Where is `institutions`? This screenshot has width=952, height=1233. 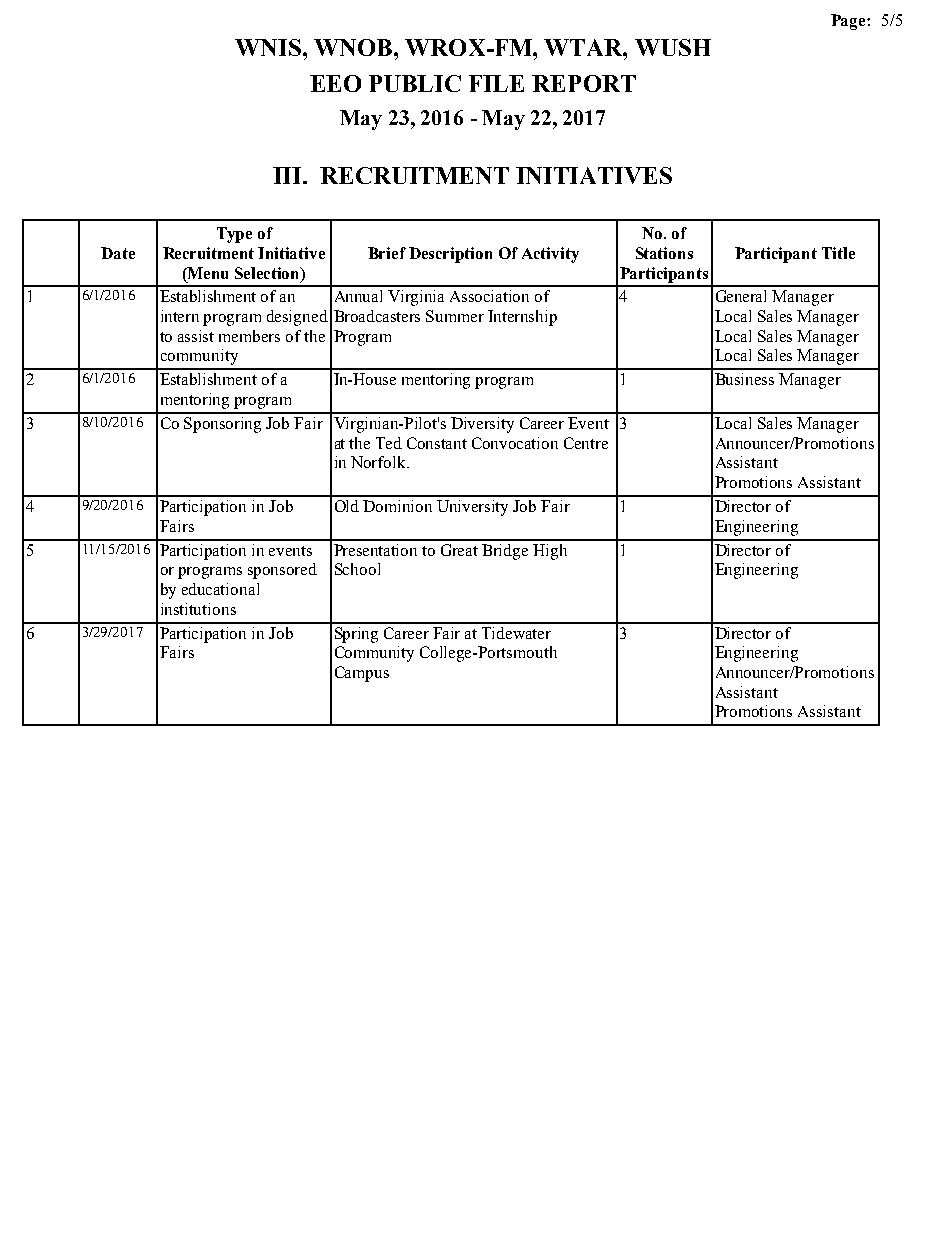 institutions is located at coordinates (198, 609).
